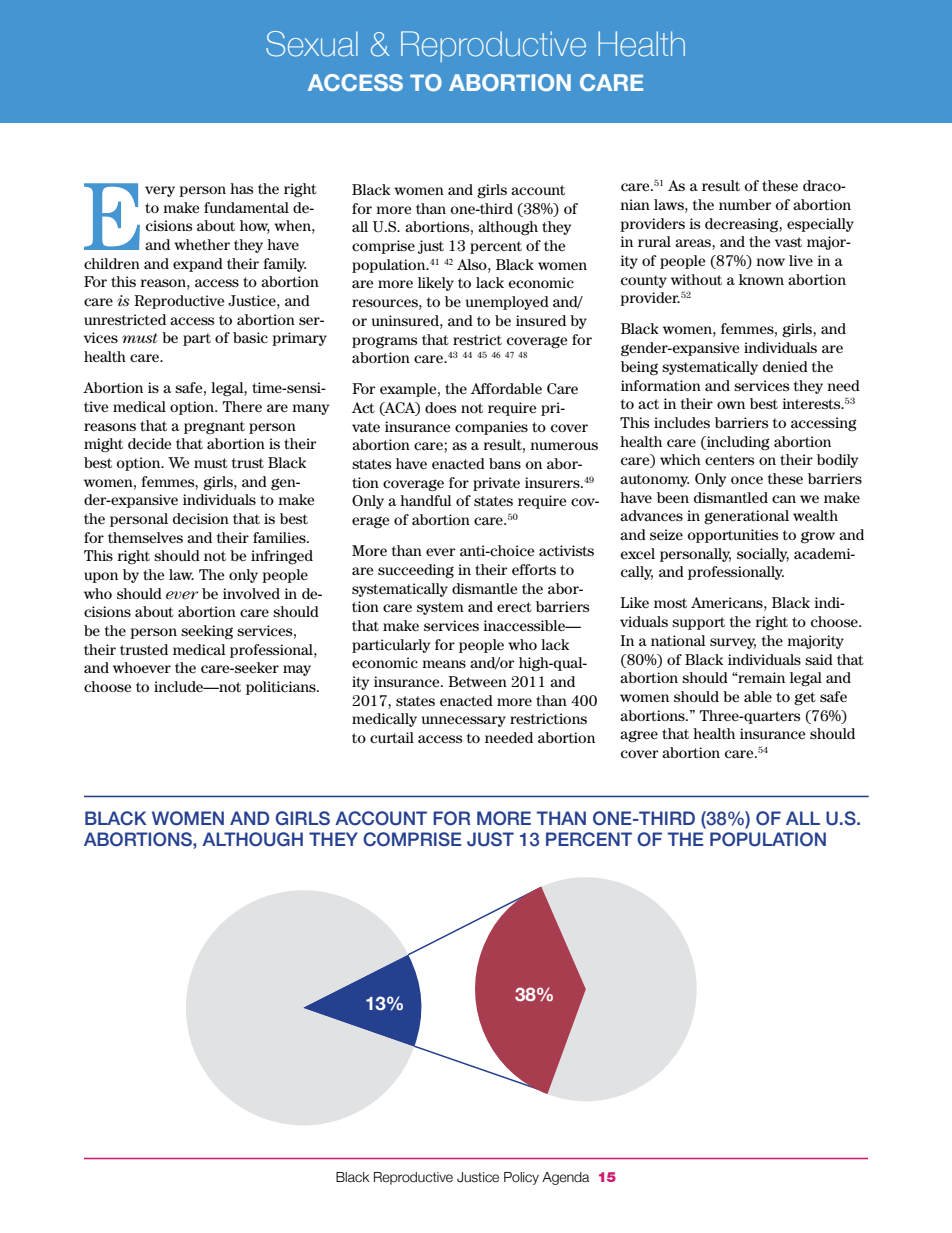 Image resolution: width=952 pixels, height=1233 pixels. I want to click on agree, so click(639, 736).
